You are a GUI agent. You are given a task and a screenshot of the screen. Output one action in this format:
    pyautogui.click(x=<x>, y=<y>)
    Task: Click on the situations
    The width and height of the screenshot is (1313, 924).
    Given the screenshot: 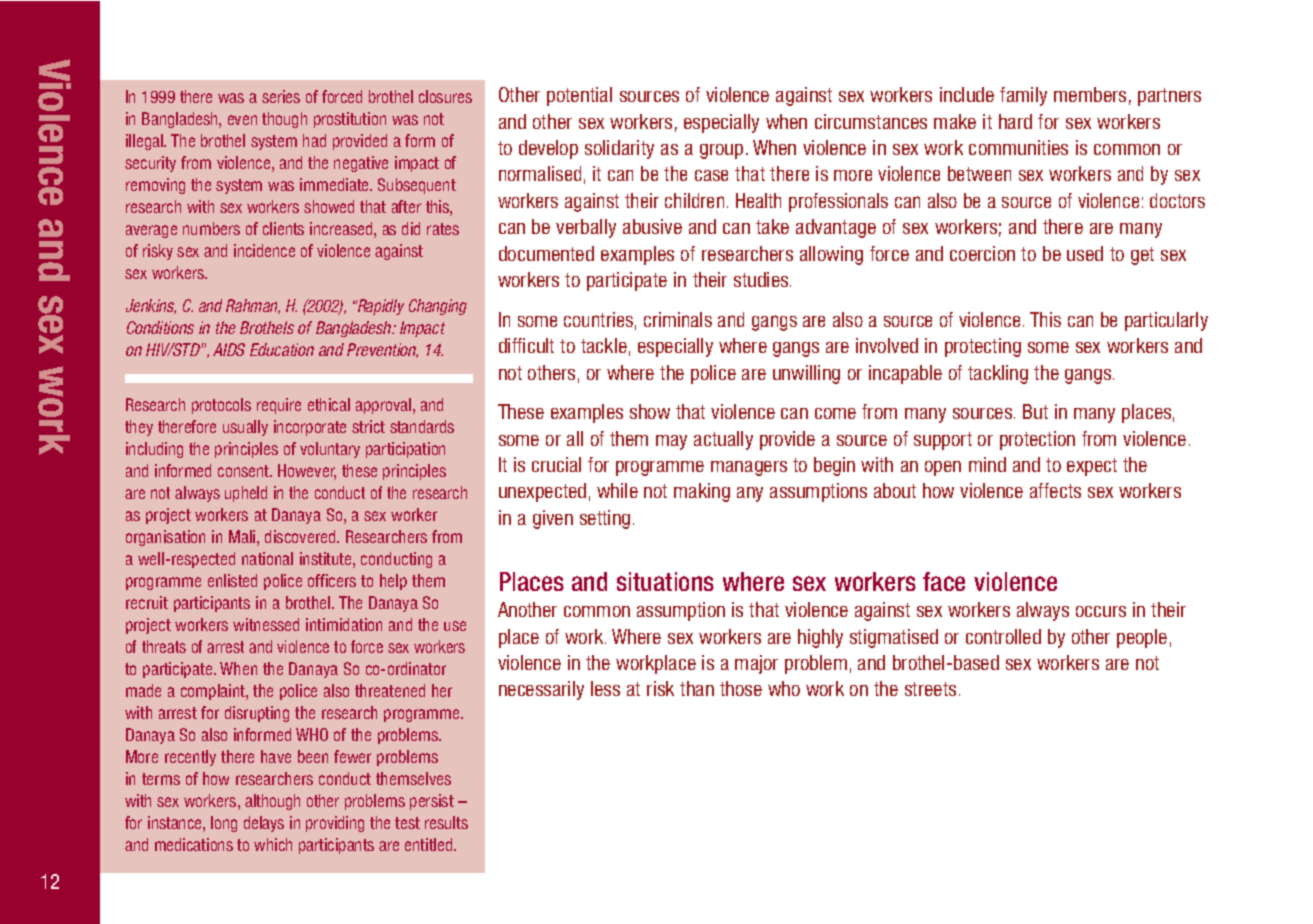 What is the action you would take?
    pyautogui.click(x=665, y=581)
